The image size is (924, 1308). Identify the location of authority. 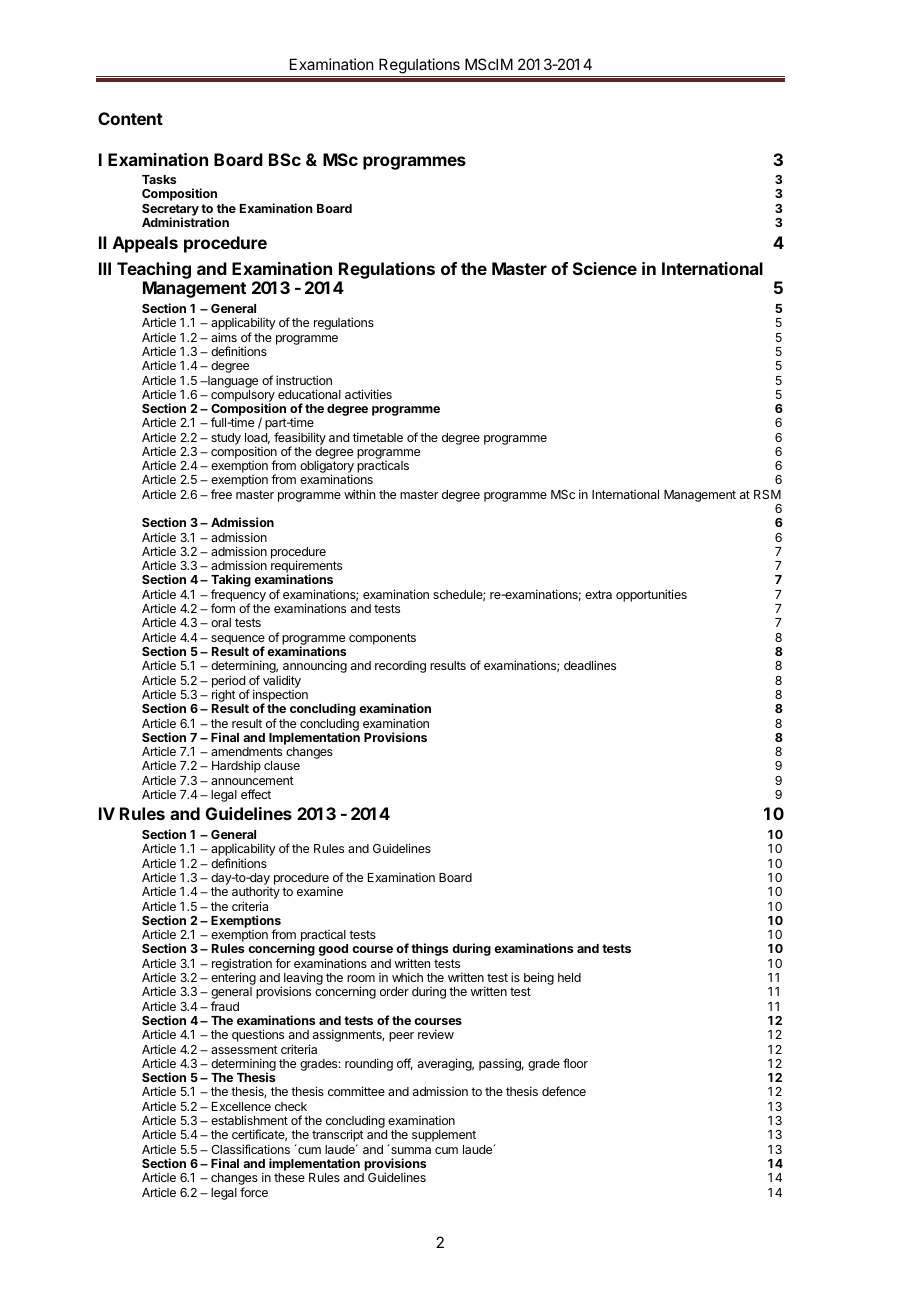
(256, 894).
